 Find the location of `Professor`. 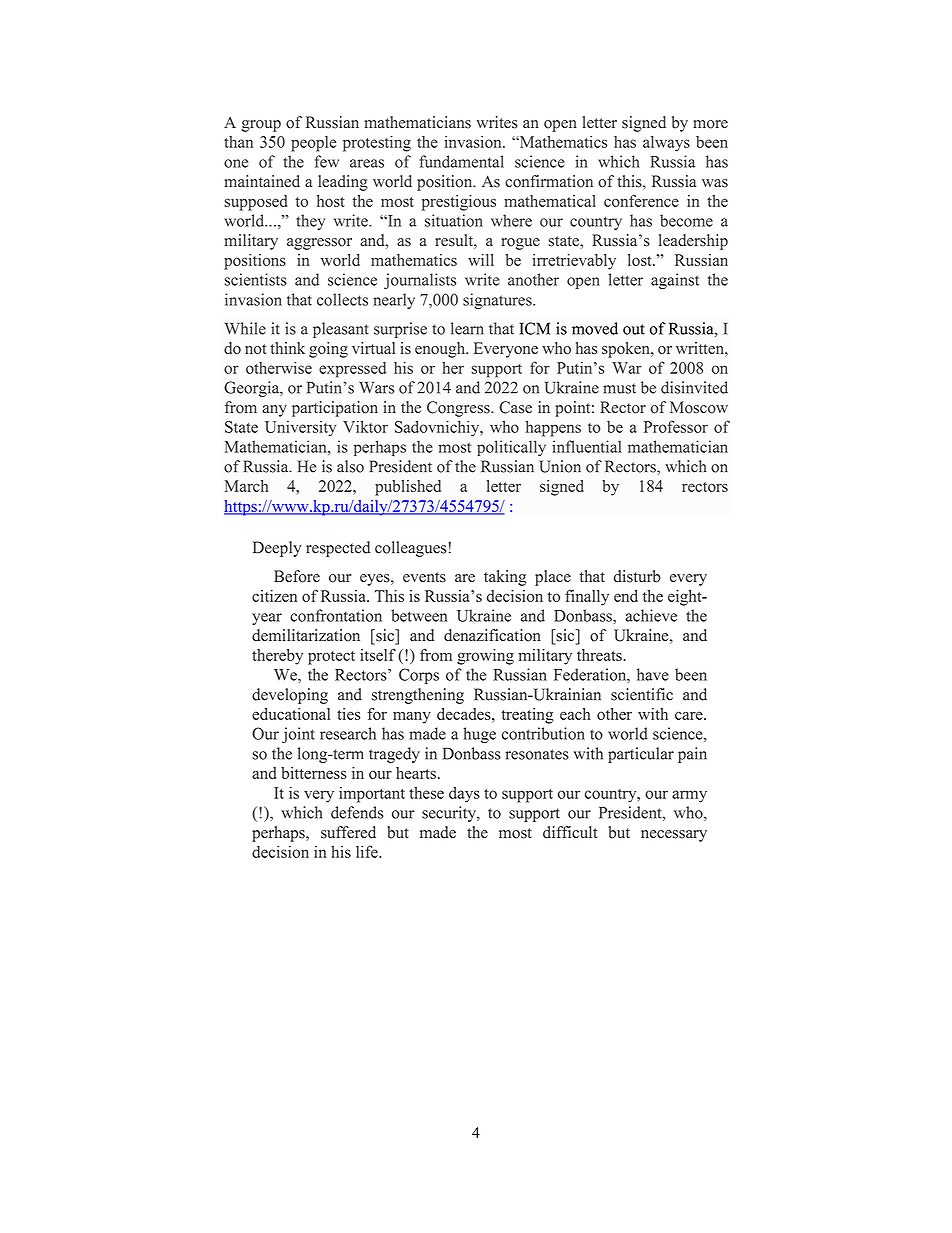

Professor is located at coordinates (676, 426).
